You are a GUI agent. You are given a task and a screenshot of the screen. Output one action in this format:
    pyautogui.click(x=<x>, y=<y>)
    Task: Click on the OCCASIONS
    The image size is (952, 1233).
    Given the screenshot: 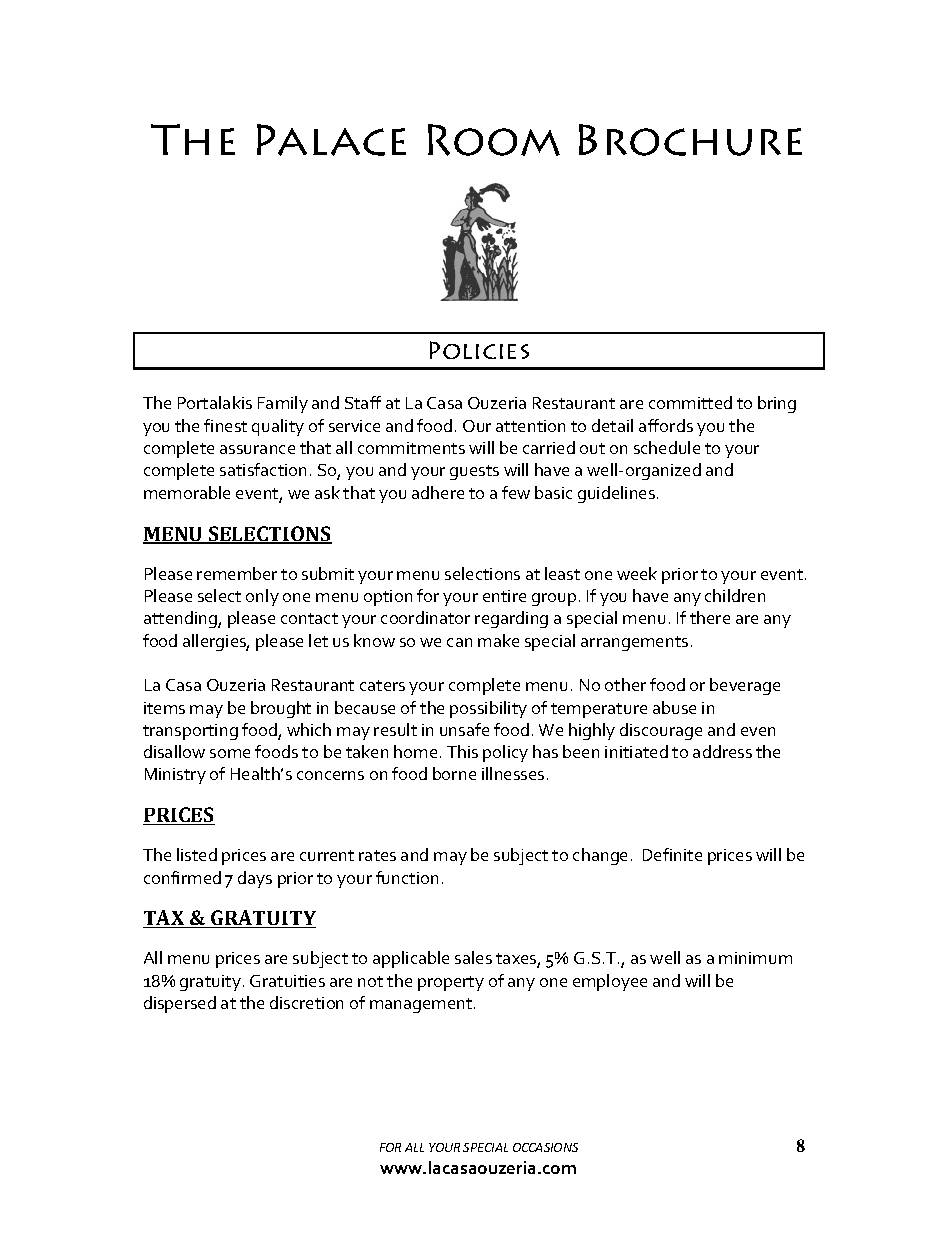 What is the action you would take?
    pyautogui.click(x=545, y=1147)
